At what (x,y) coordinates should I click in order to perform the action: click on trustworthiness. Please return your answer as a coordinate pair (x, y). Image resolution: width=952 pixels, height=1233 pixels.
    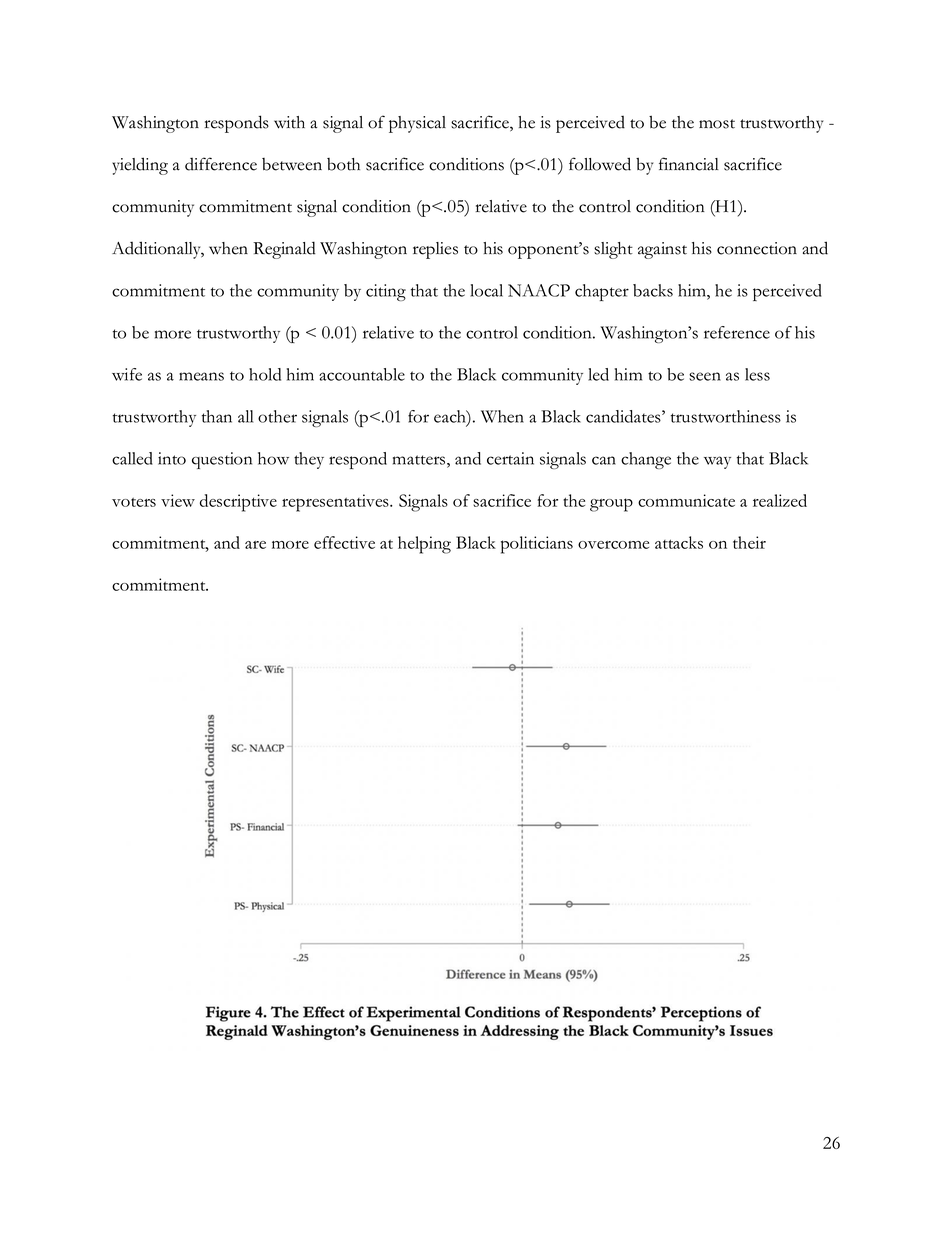
    Looking at the image, I should click on (726, 416).
